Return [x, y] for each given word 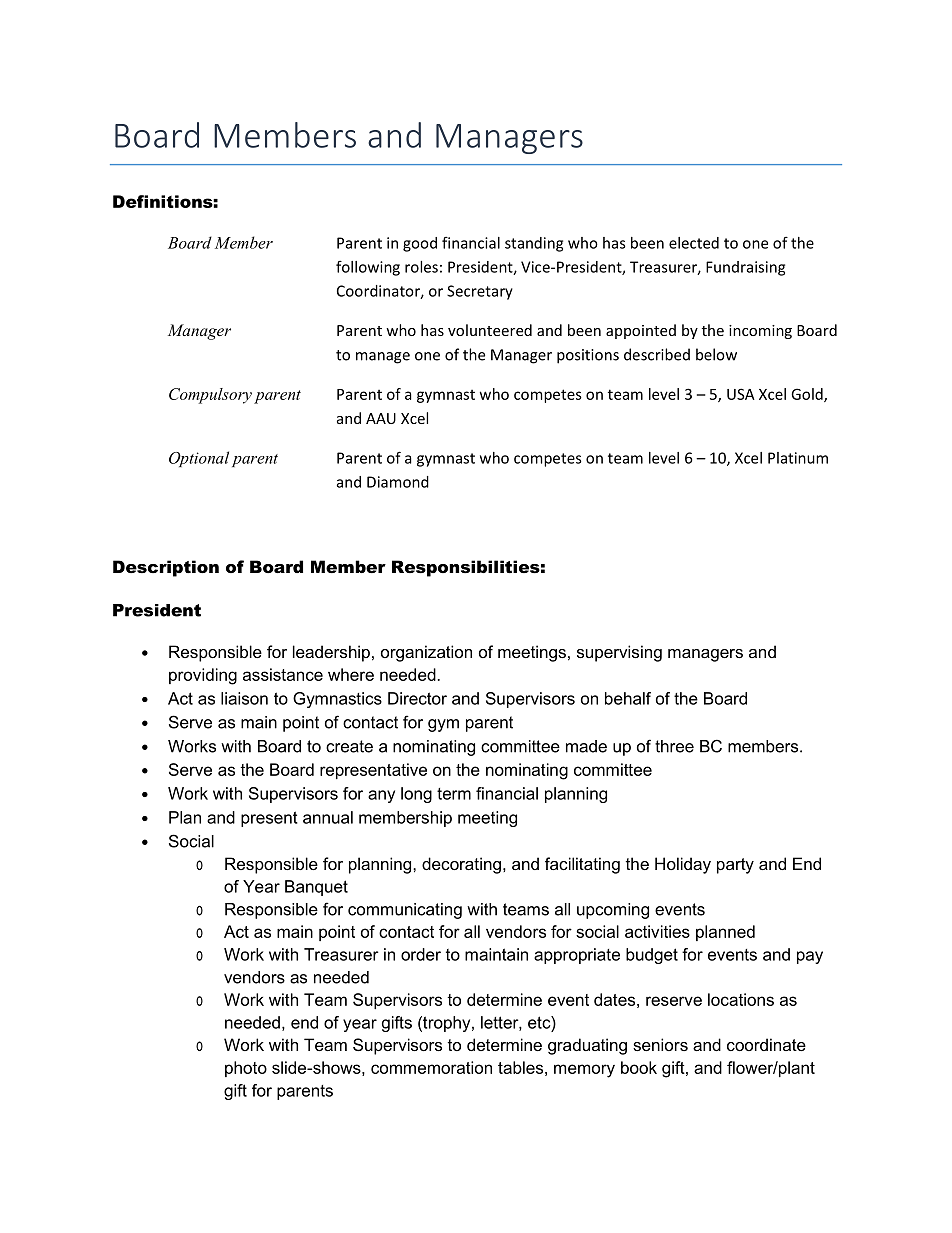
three [674, 746]
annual [328, 817]
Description [166, 568]
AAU [381, 418]
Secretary [480, 292]
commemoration [431, 1067]
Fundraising [745, 268]
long [416, 795]
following [368, 268]
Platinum [798, 458]
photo [246, 1069]
